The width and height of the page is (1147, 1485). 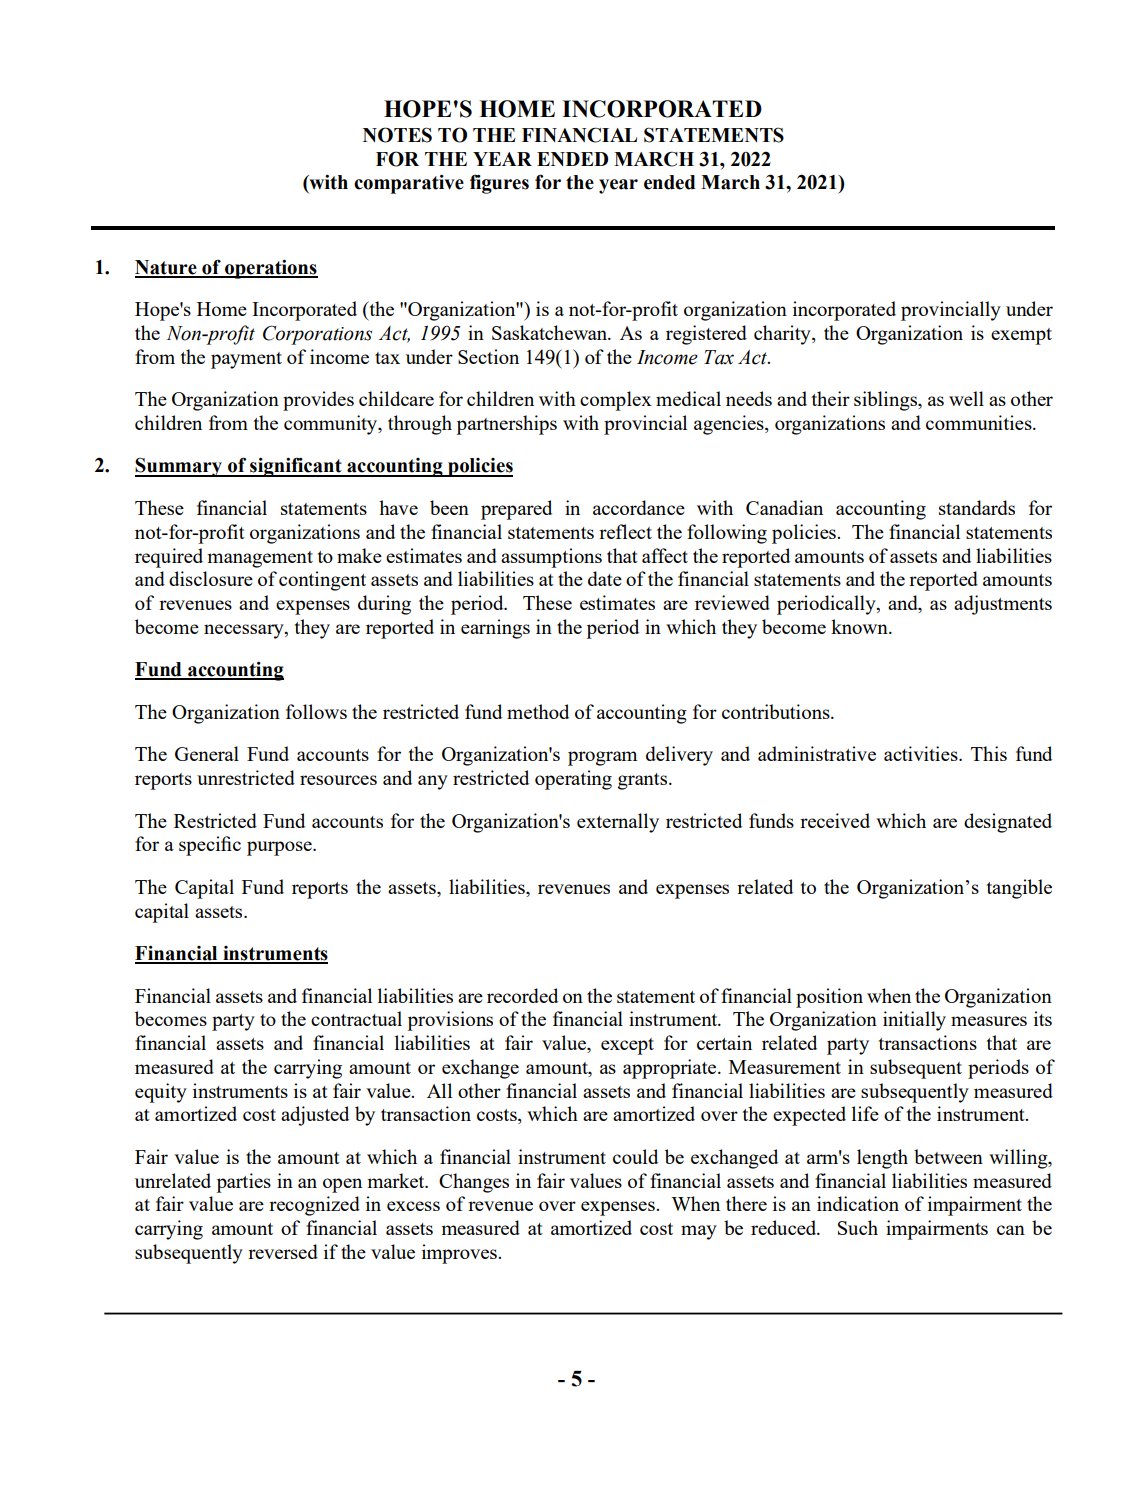 What do you see at coordinates (1019, 889) in the page?
I see `tangible` at bounding box center [1019, 889].
